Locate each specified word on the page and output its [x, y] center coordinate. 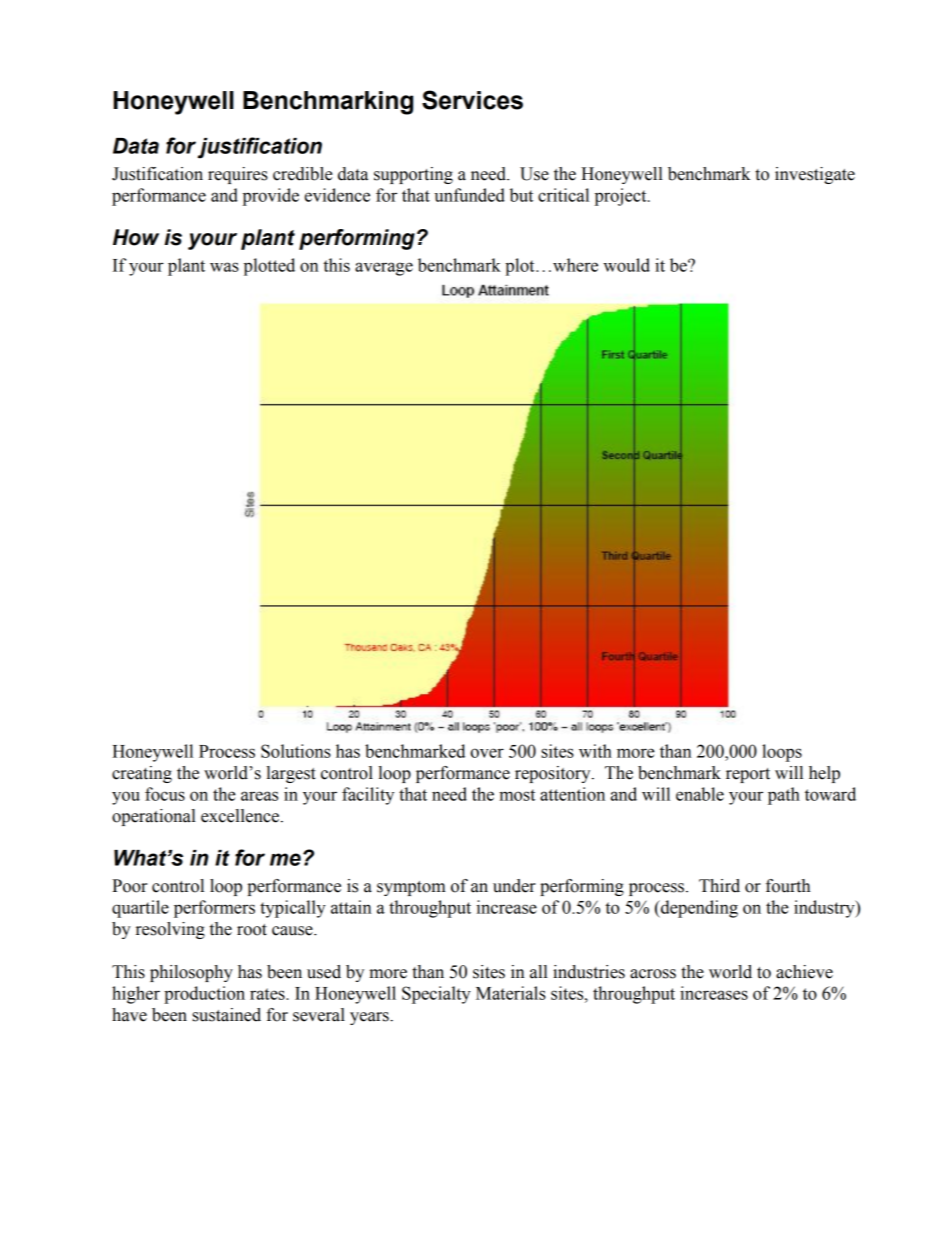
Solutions [296, 751]
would [626, 265]
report [748, 775]
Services [472, 100]
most [517, 795]
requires [238, 175]
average [384, 269]
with [595, 751]
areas [259, 796]
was [224, 267]
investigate [815, 175]
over [487, 753]
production [204, 995]
